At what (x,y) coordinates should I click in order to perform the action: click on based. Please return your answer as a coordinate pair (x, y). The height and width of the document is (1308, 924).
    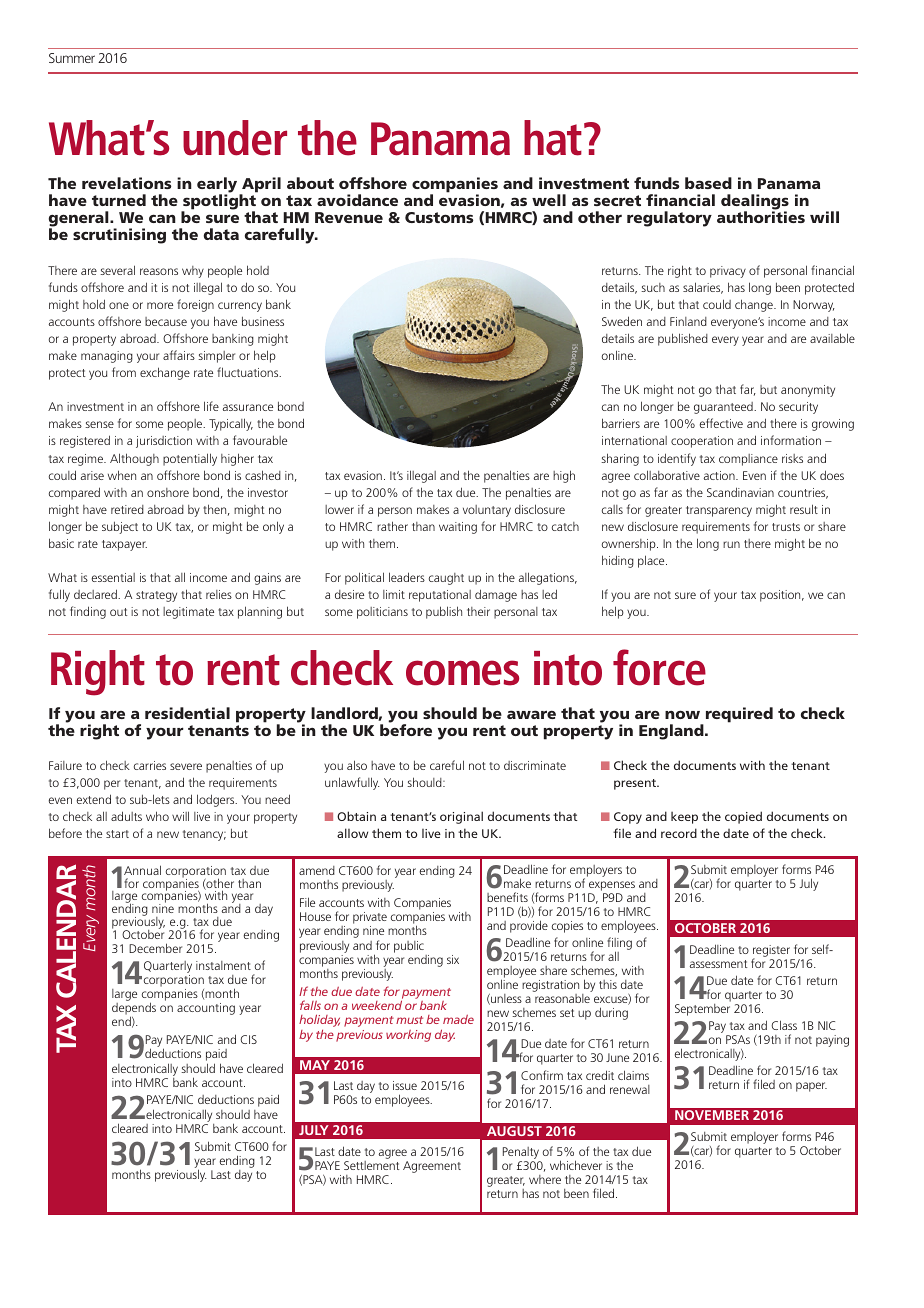
    Looking at the image, I should click on (708, 183).
